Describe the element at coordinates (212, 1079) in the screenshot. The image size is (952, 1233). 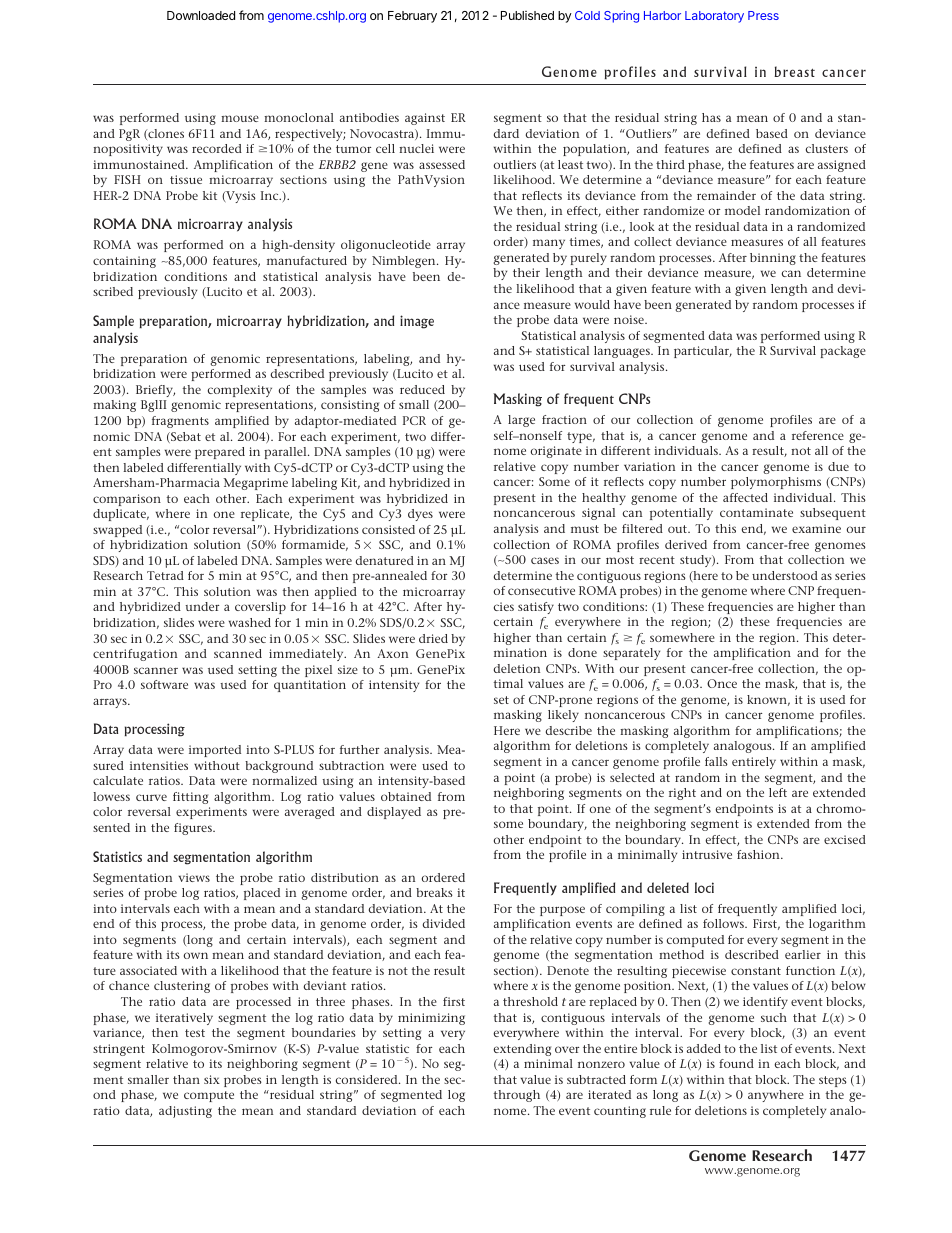
I see `six` at that location.
